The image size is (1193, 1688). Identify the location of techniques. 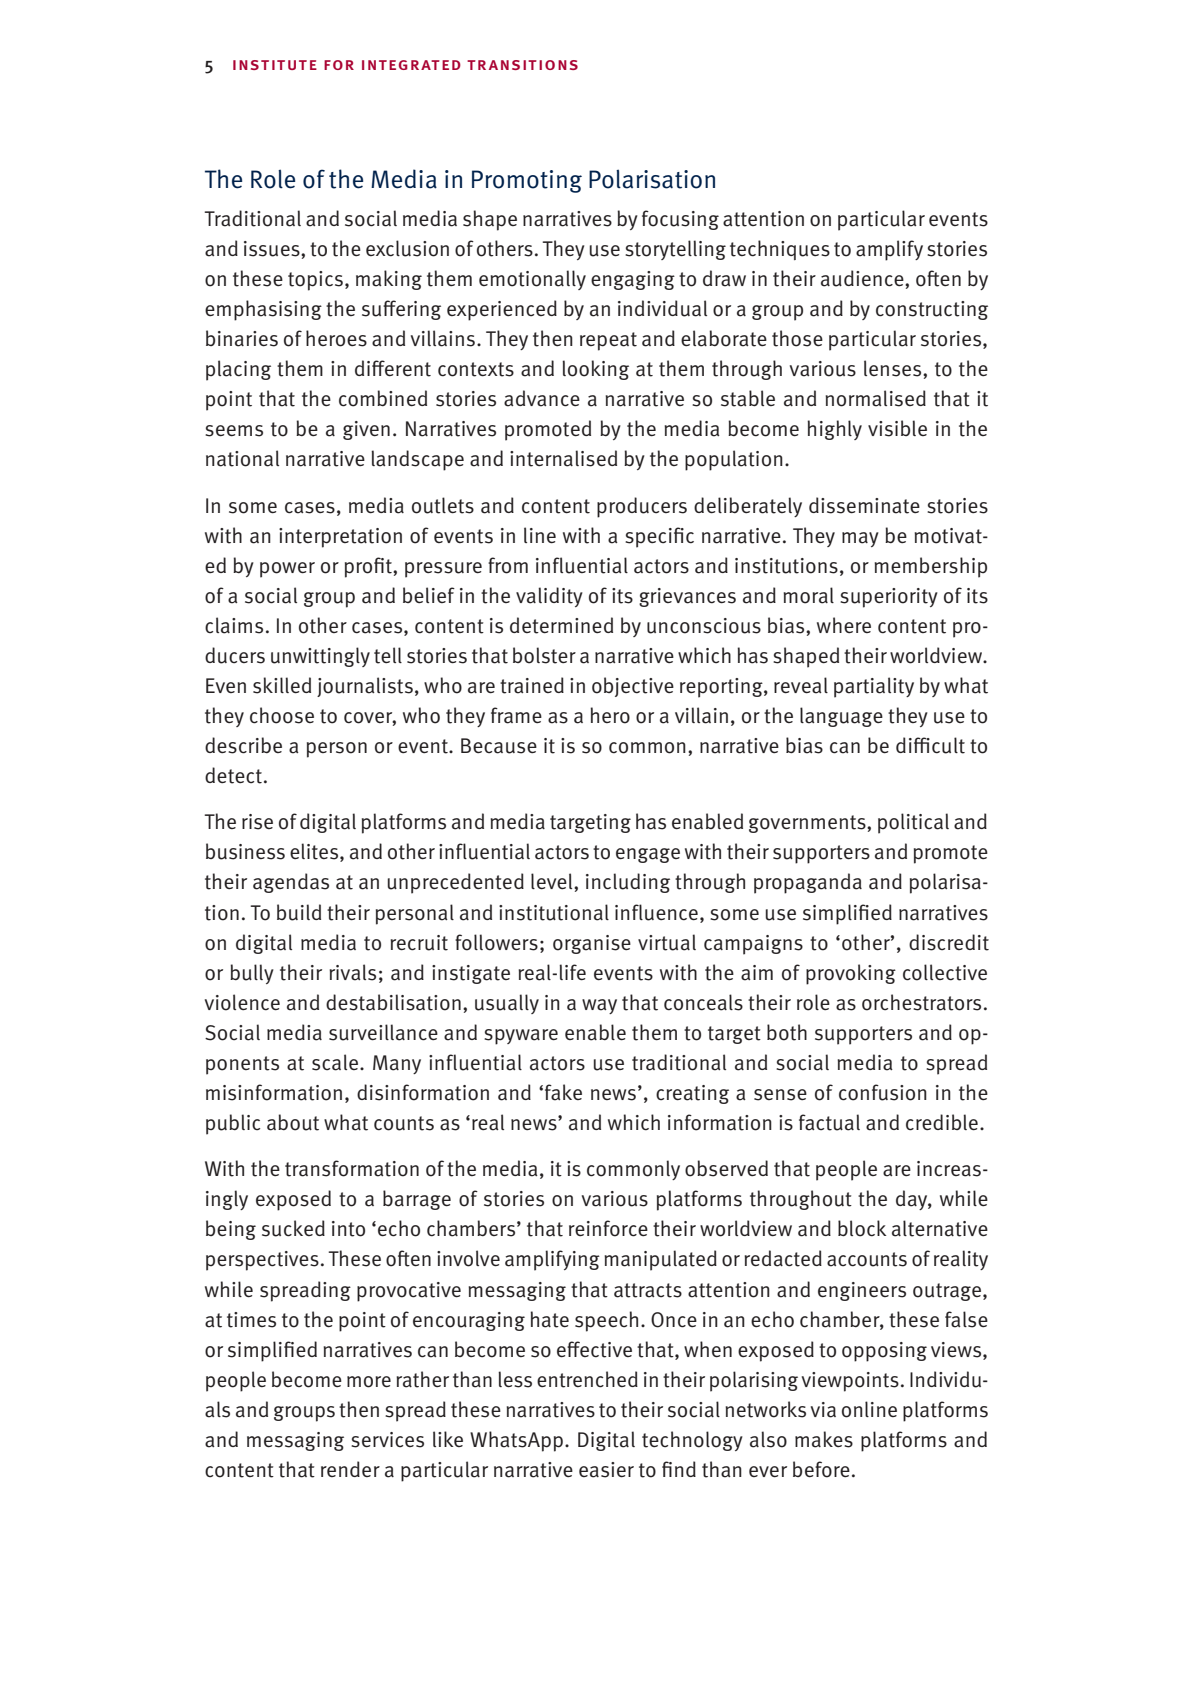
(780, 250).
